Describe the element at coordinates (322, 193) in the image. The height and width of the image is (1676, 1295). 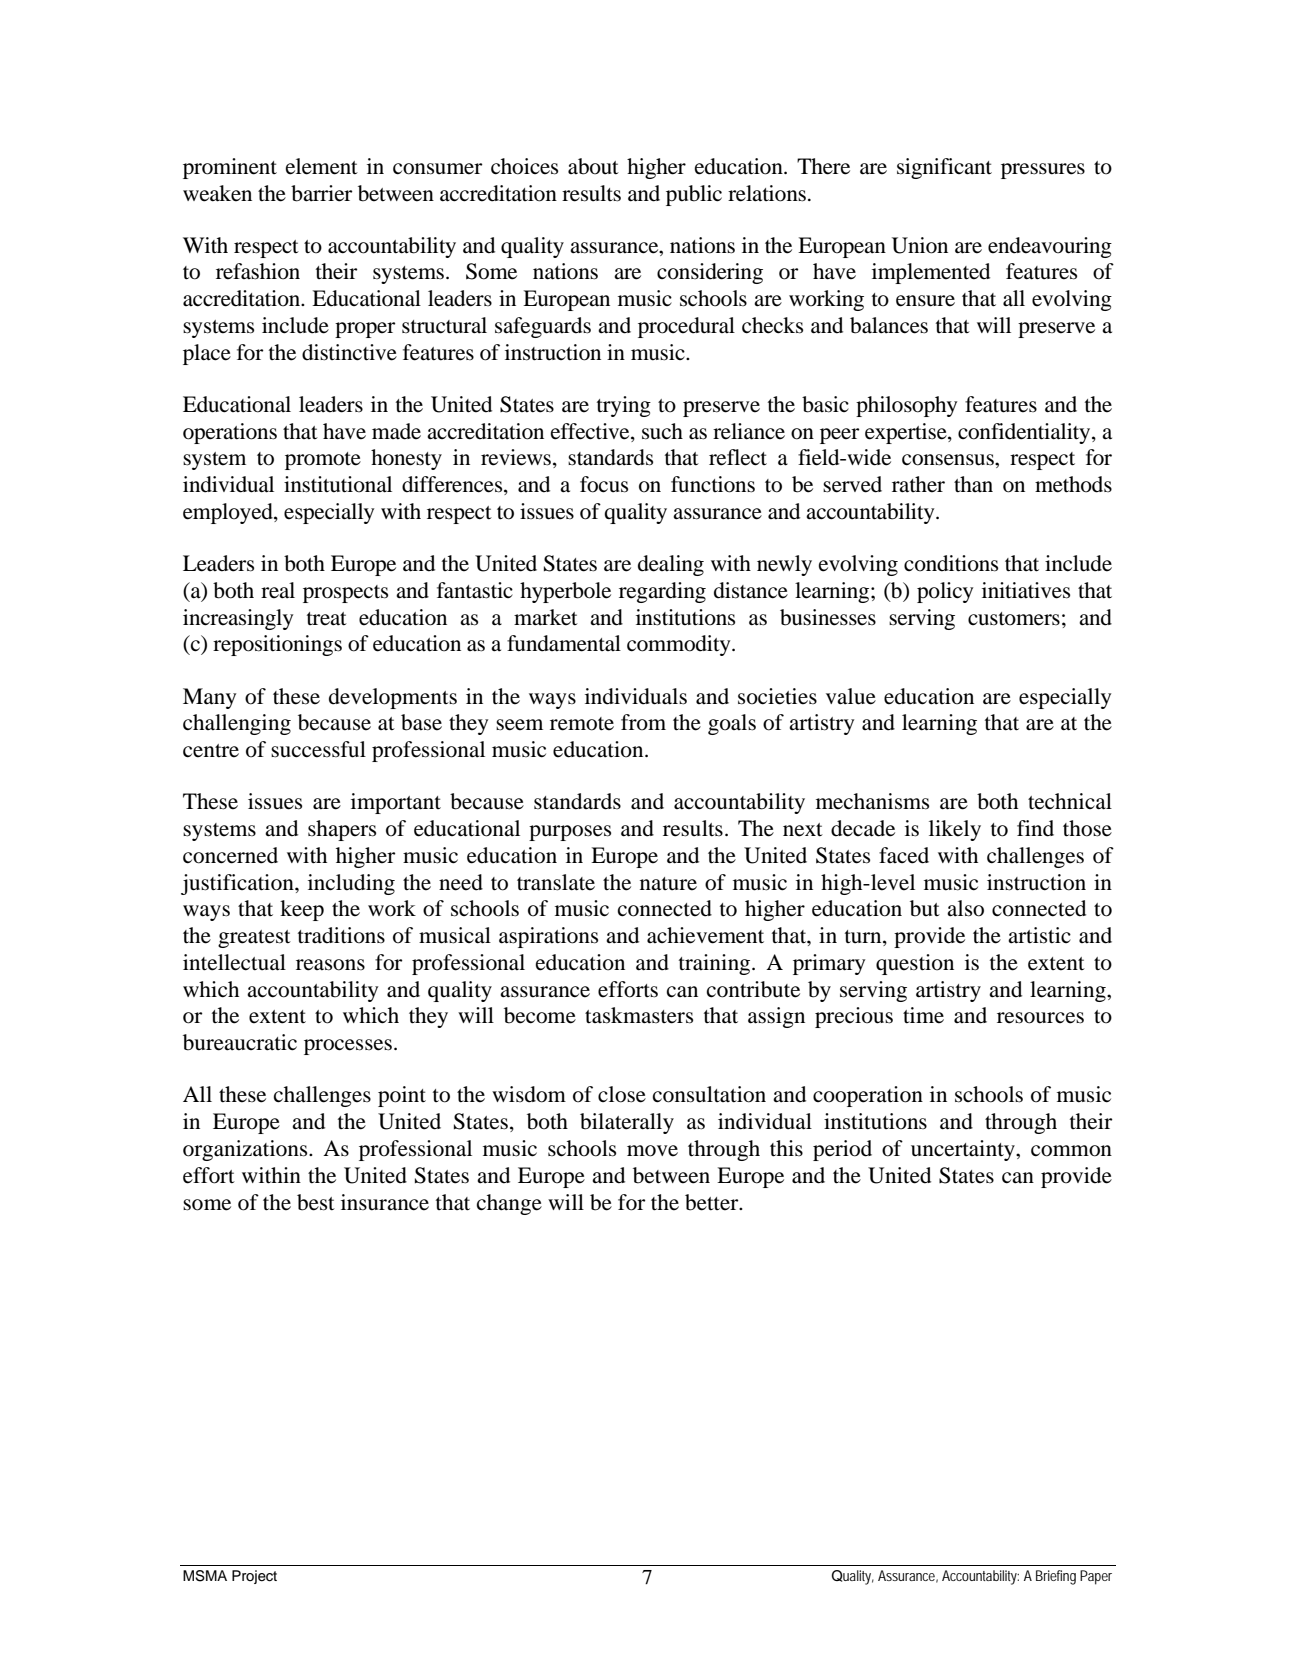
I see `barrier` at that location.
